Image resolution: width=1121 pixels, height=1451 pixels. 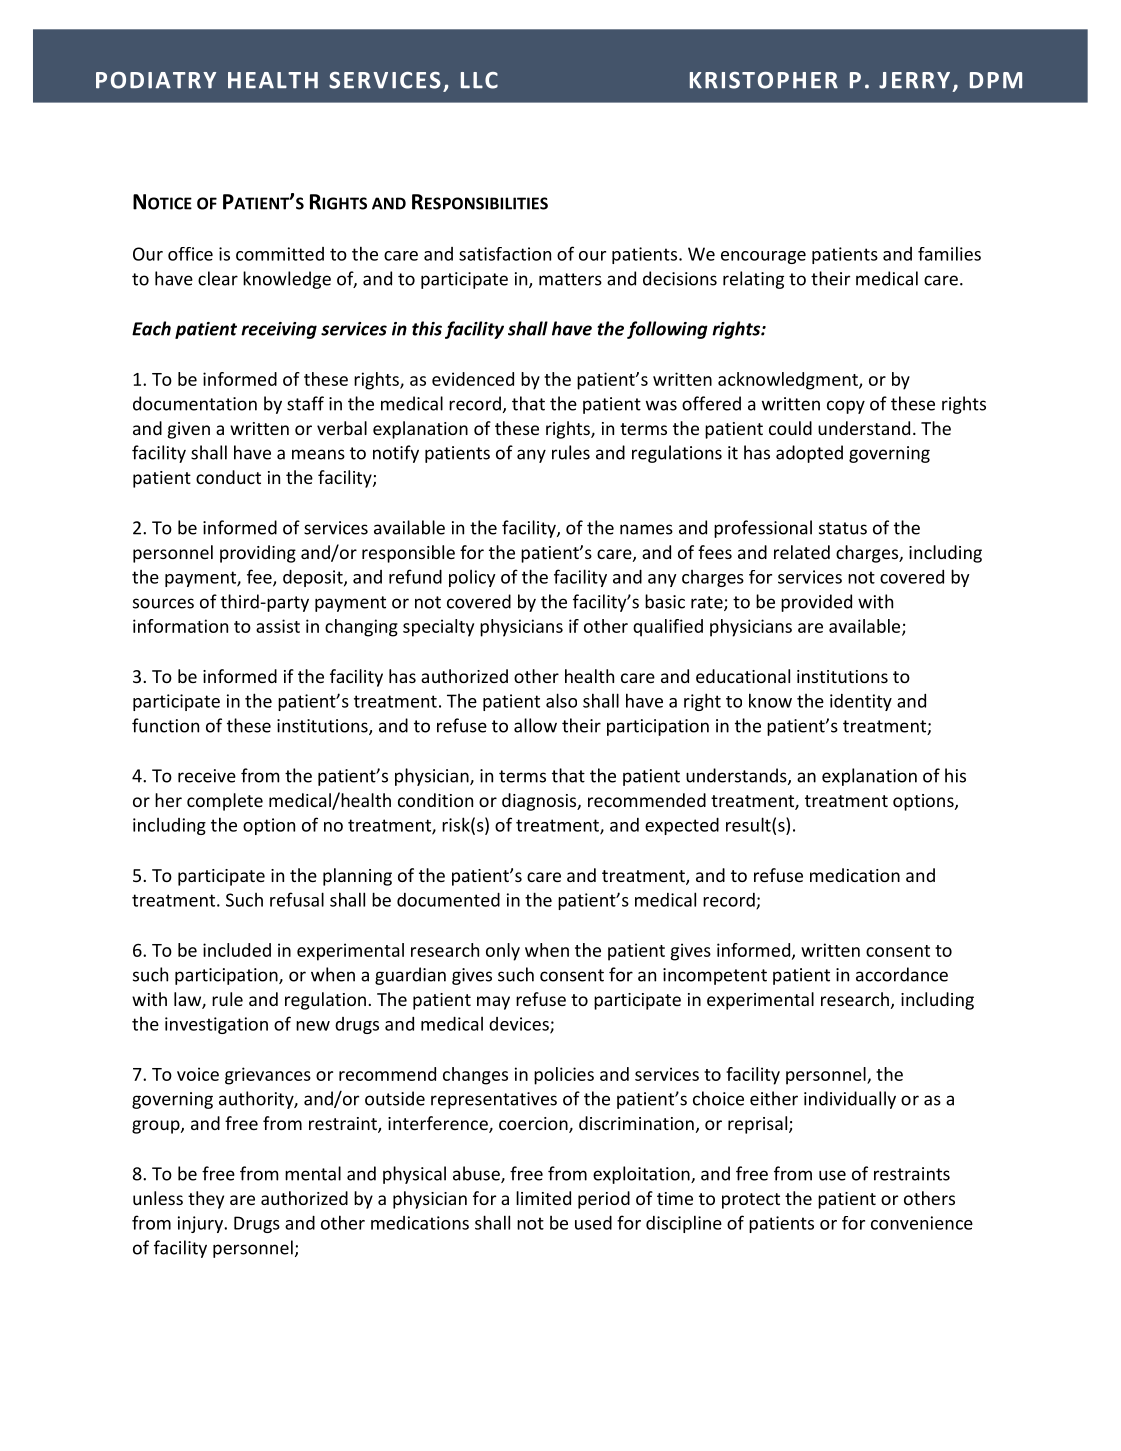 I want to click on PODIATRY, so click(x=156, y=80).
